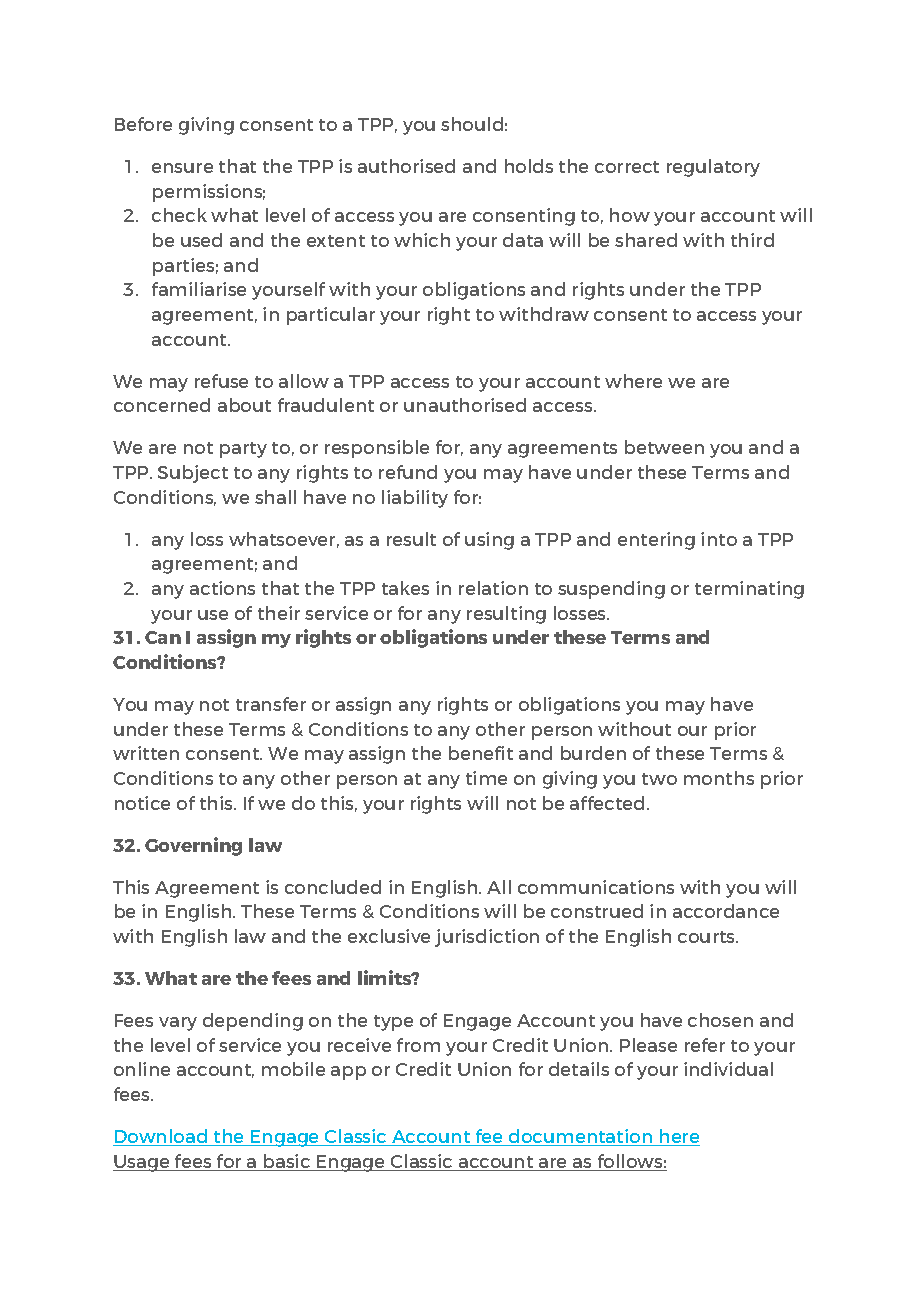 Image resolution: width=924 pixels, height=1308 pixels. I want to click on Governing, so click(193, 846).
